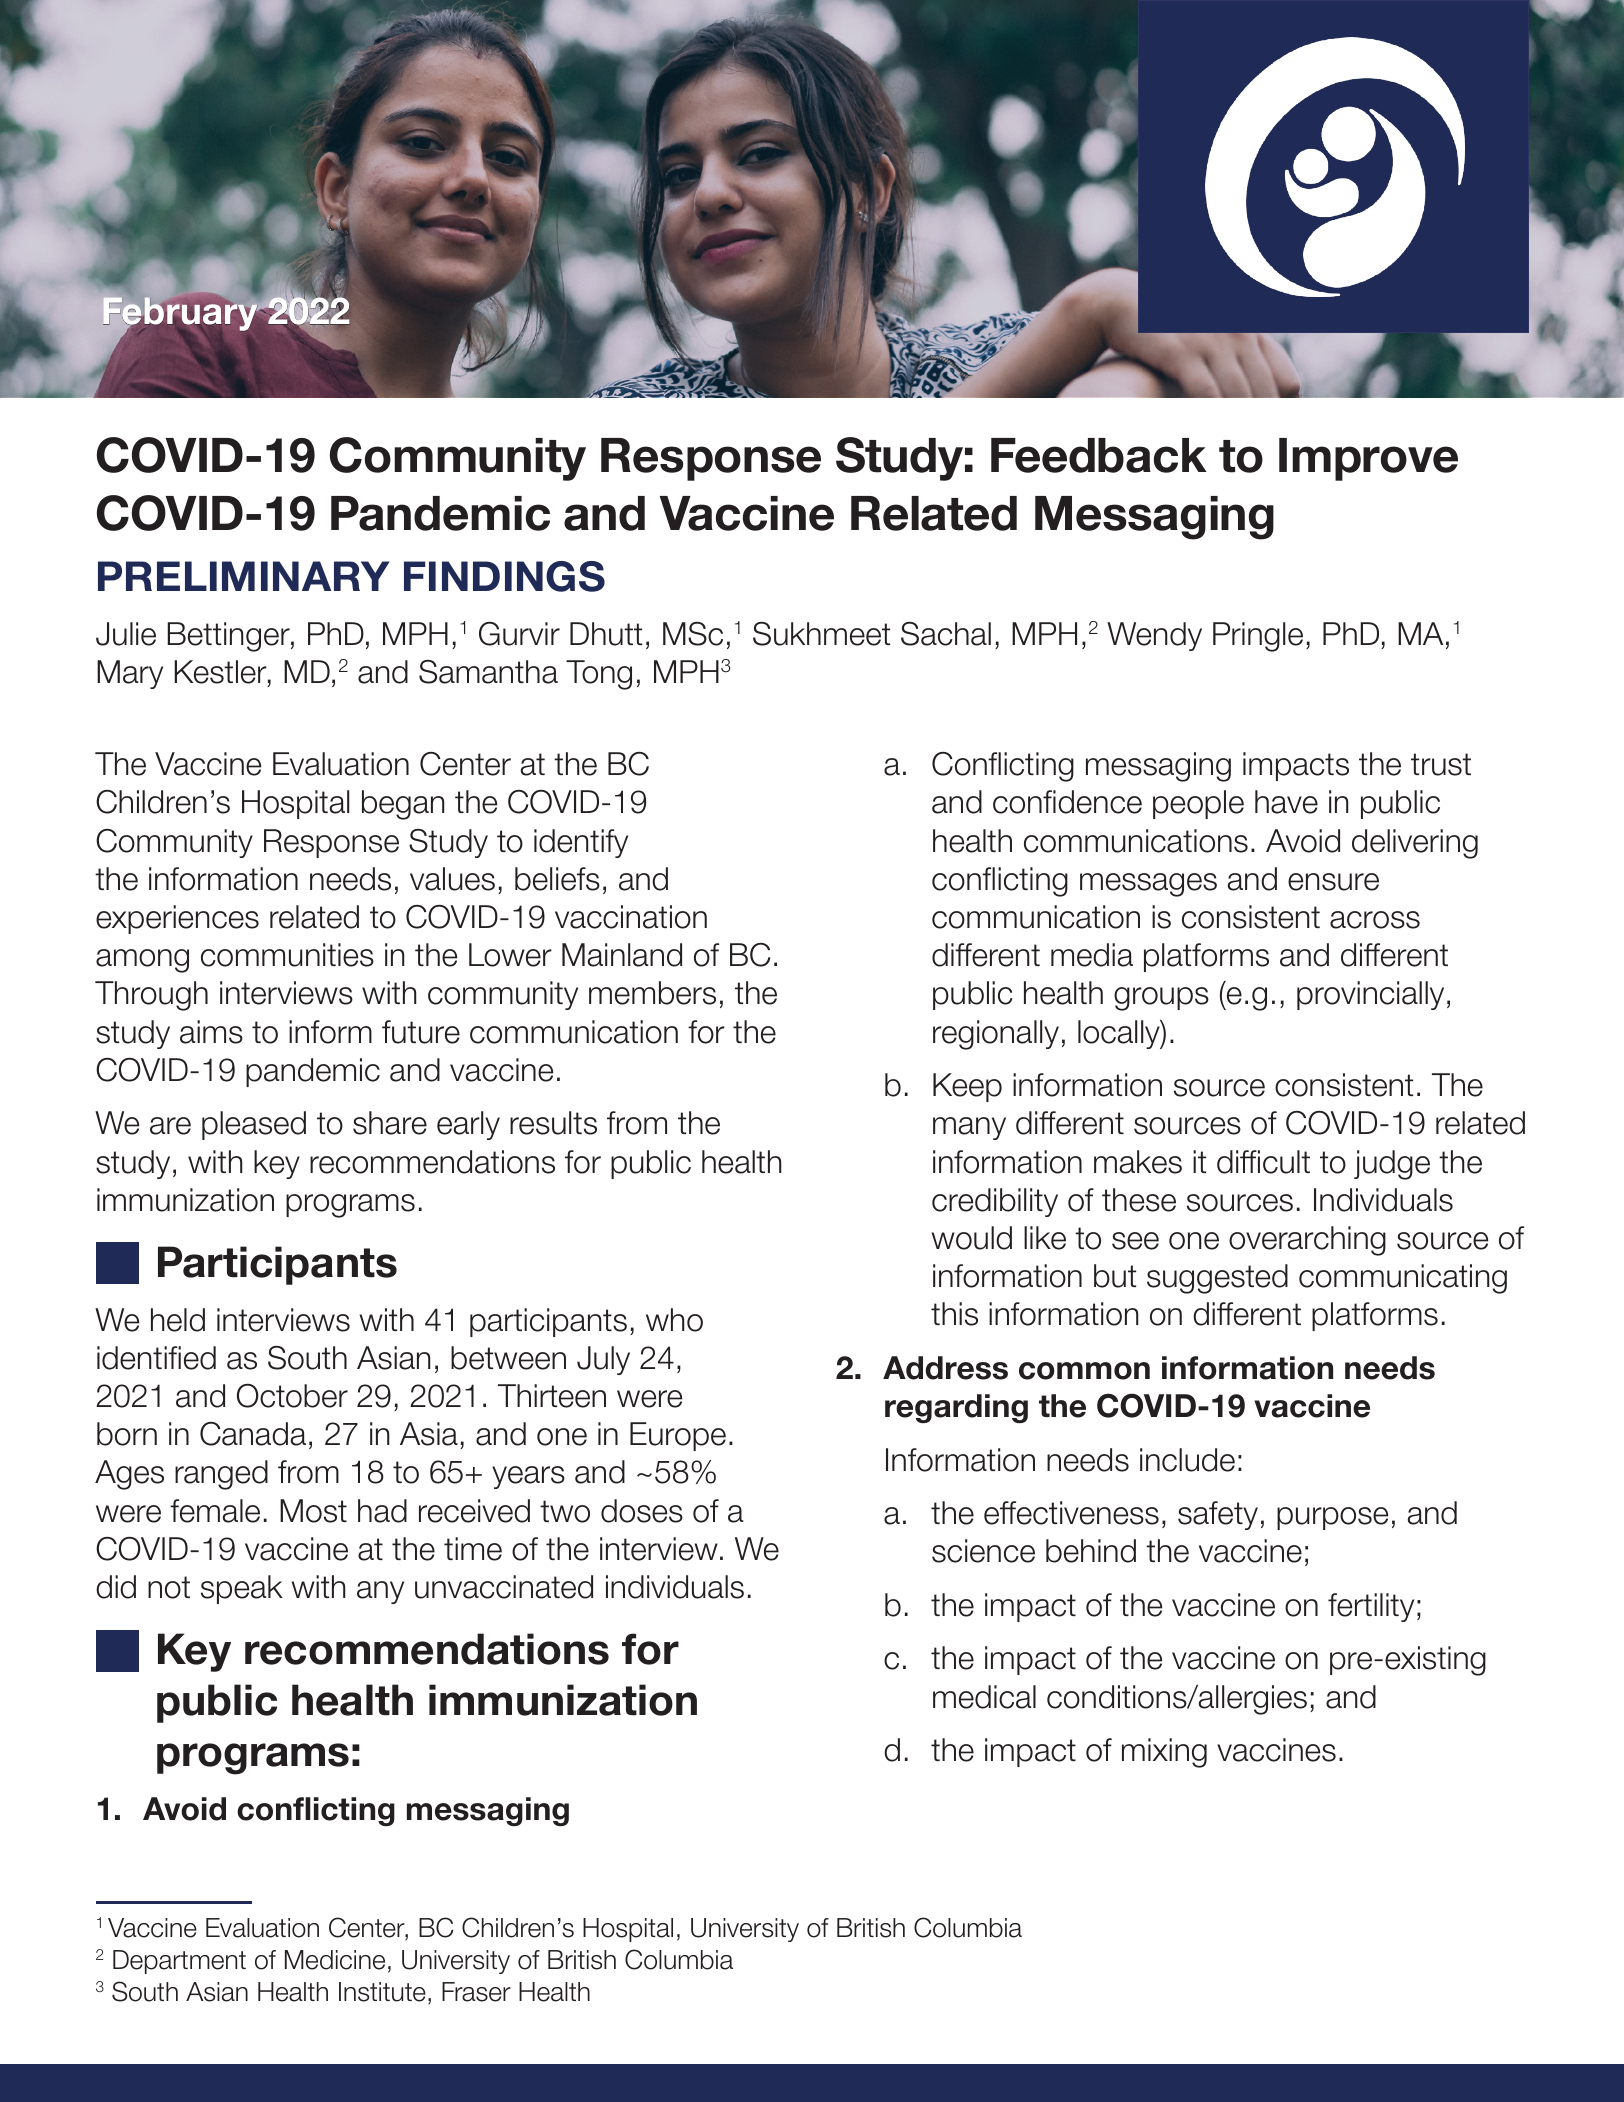 The width and height of the page is (1624, 2102). What do you see at coordinates (1164, 1753) in the page?
I see `mixing` at bounding box center [1164, 1753].
